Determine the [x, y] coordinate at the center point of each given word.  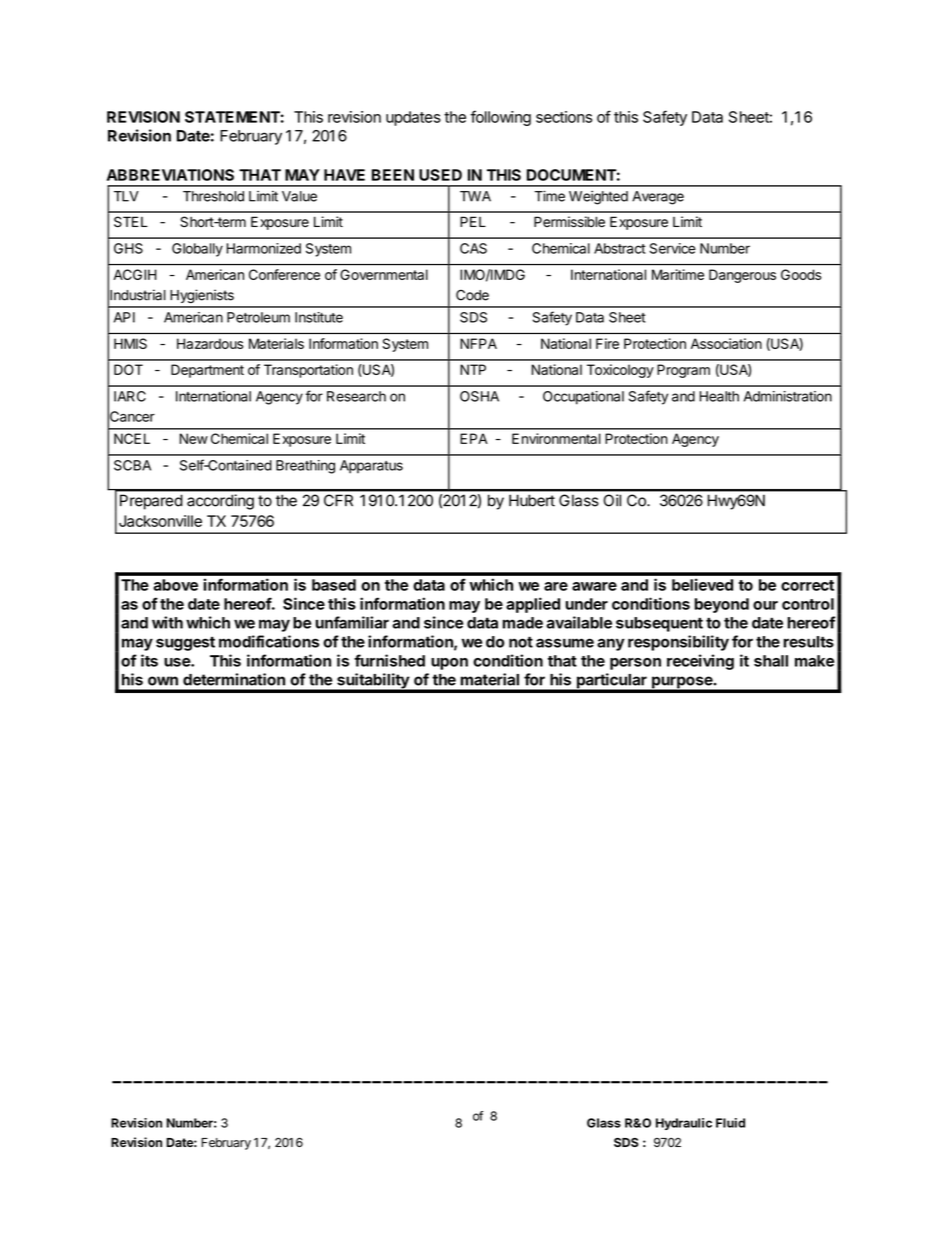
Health [719, 396]
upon [449, 664]
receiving [700, 662]
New [193, 438]
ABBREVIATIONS [170, 175]
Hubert [532, 500]
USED [440, 175]
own [163, 681]
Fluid [730, 1123]
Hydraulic [684, 1124]
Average [658, 198]
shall [771, 661]
